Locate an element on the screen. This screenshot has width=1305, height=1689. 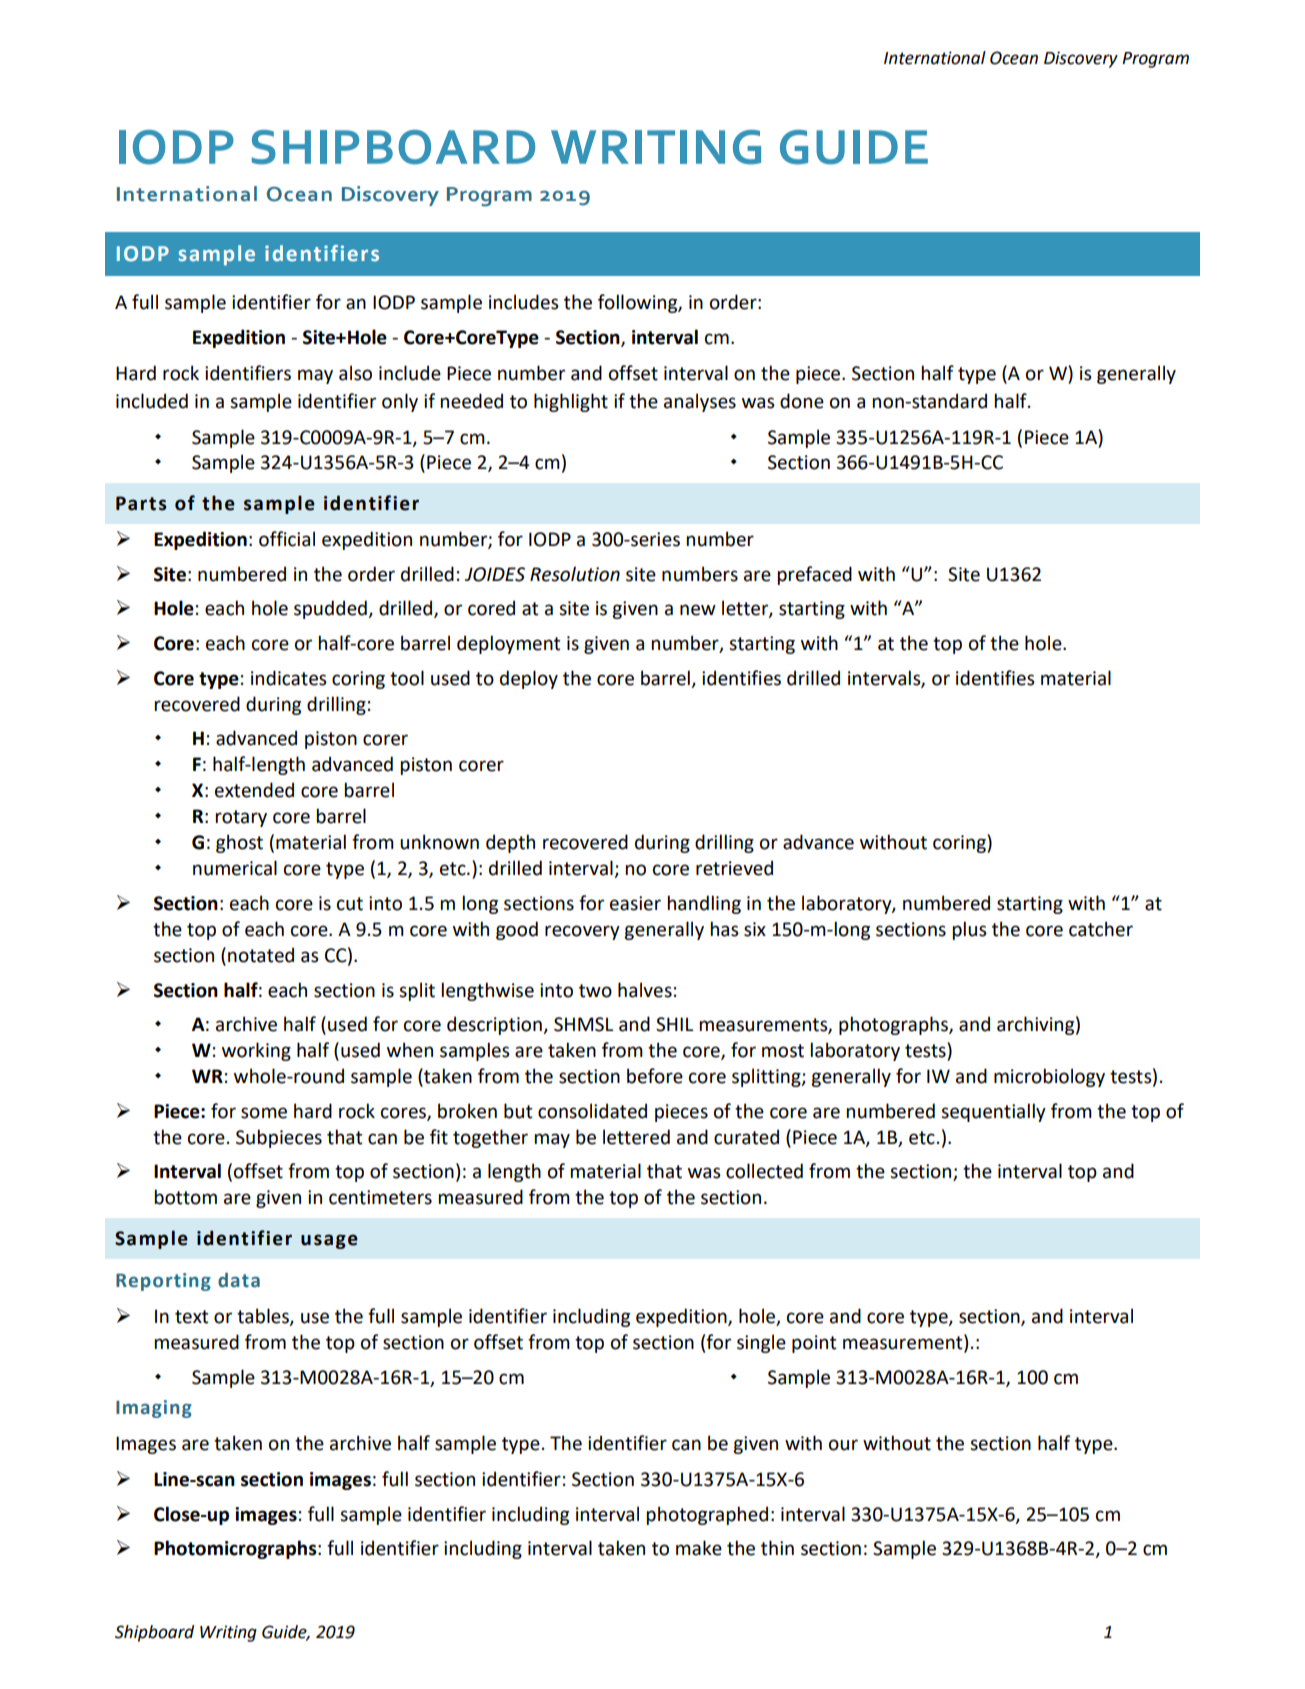
extended is located at coordinates (254, 790).
